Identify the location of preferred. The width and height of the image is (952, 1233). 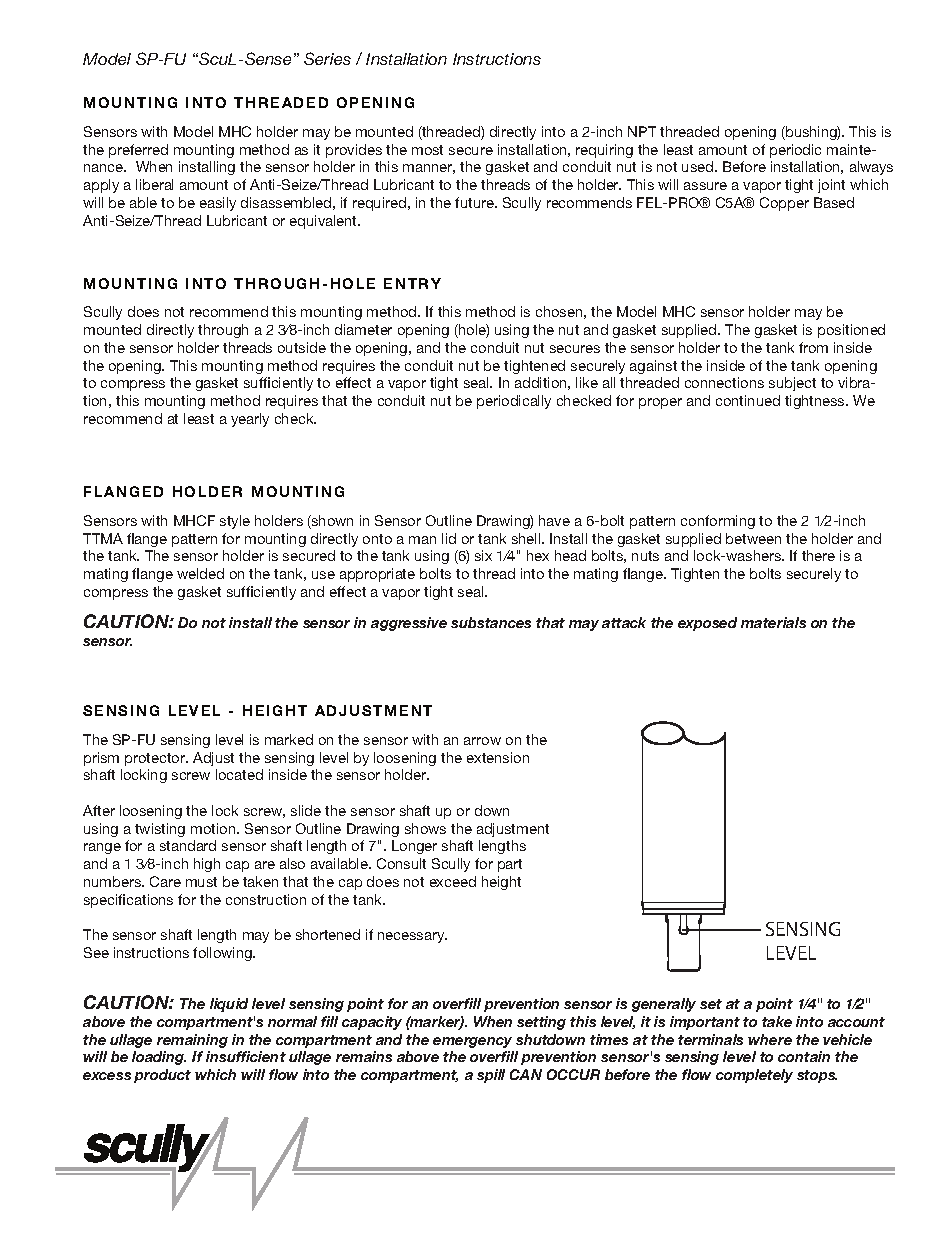
(138, 151).
